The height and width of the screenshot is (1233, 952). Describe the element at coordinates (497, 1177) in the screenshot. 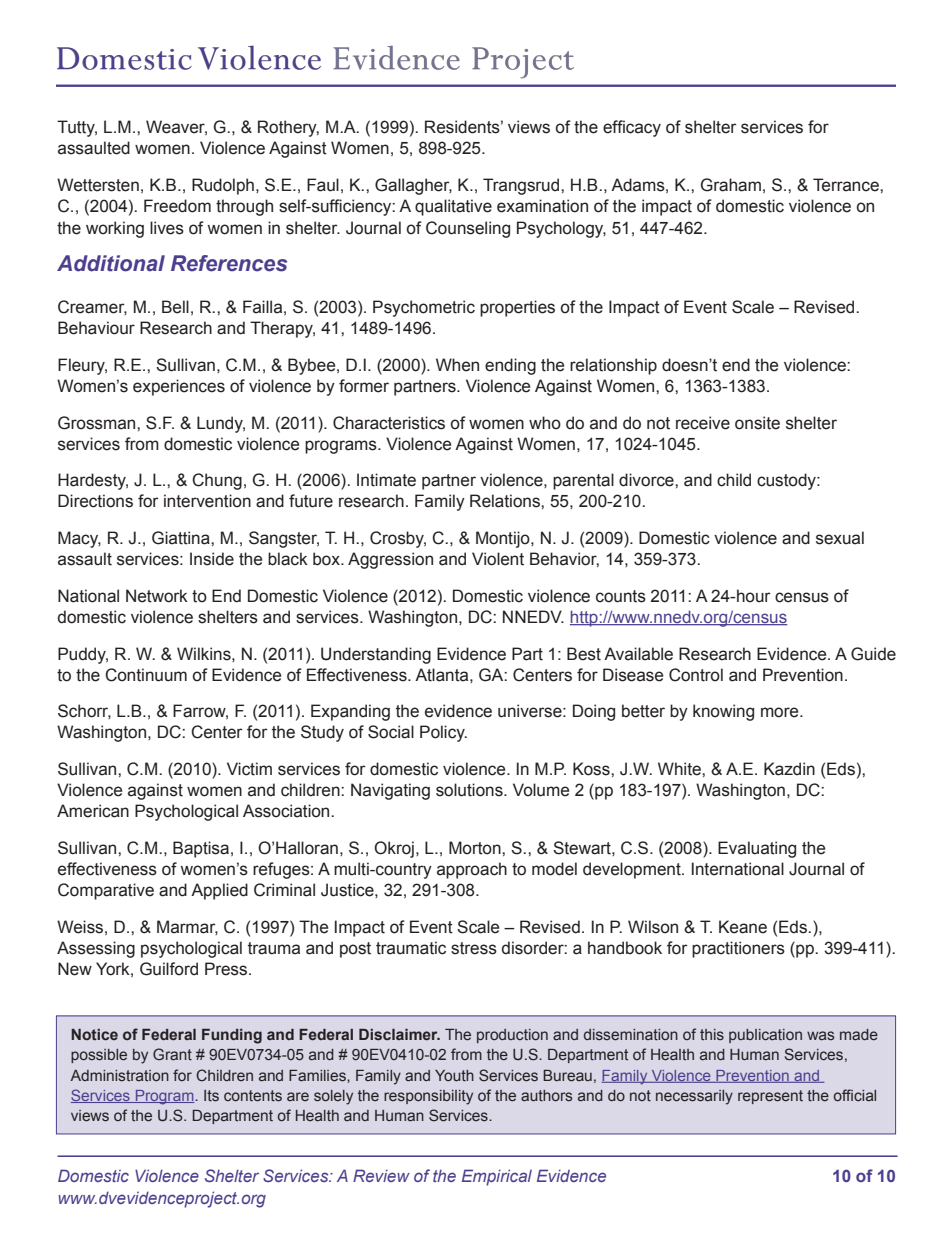

I see `Empirical` at that location.
